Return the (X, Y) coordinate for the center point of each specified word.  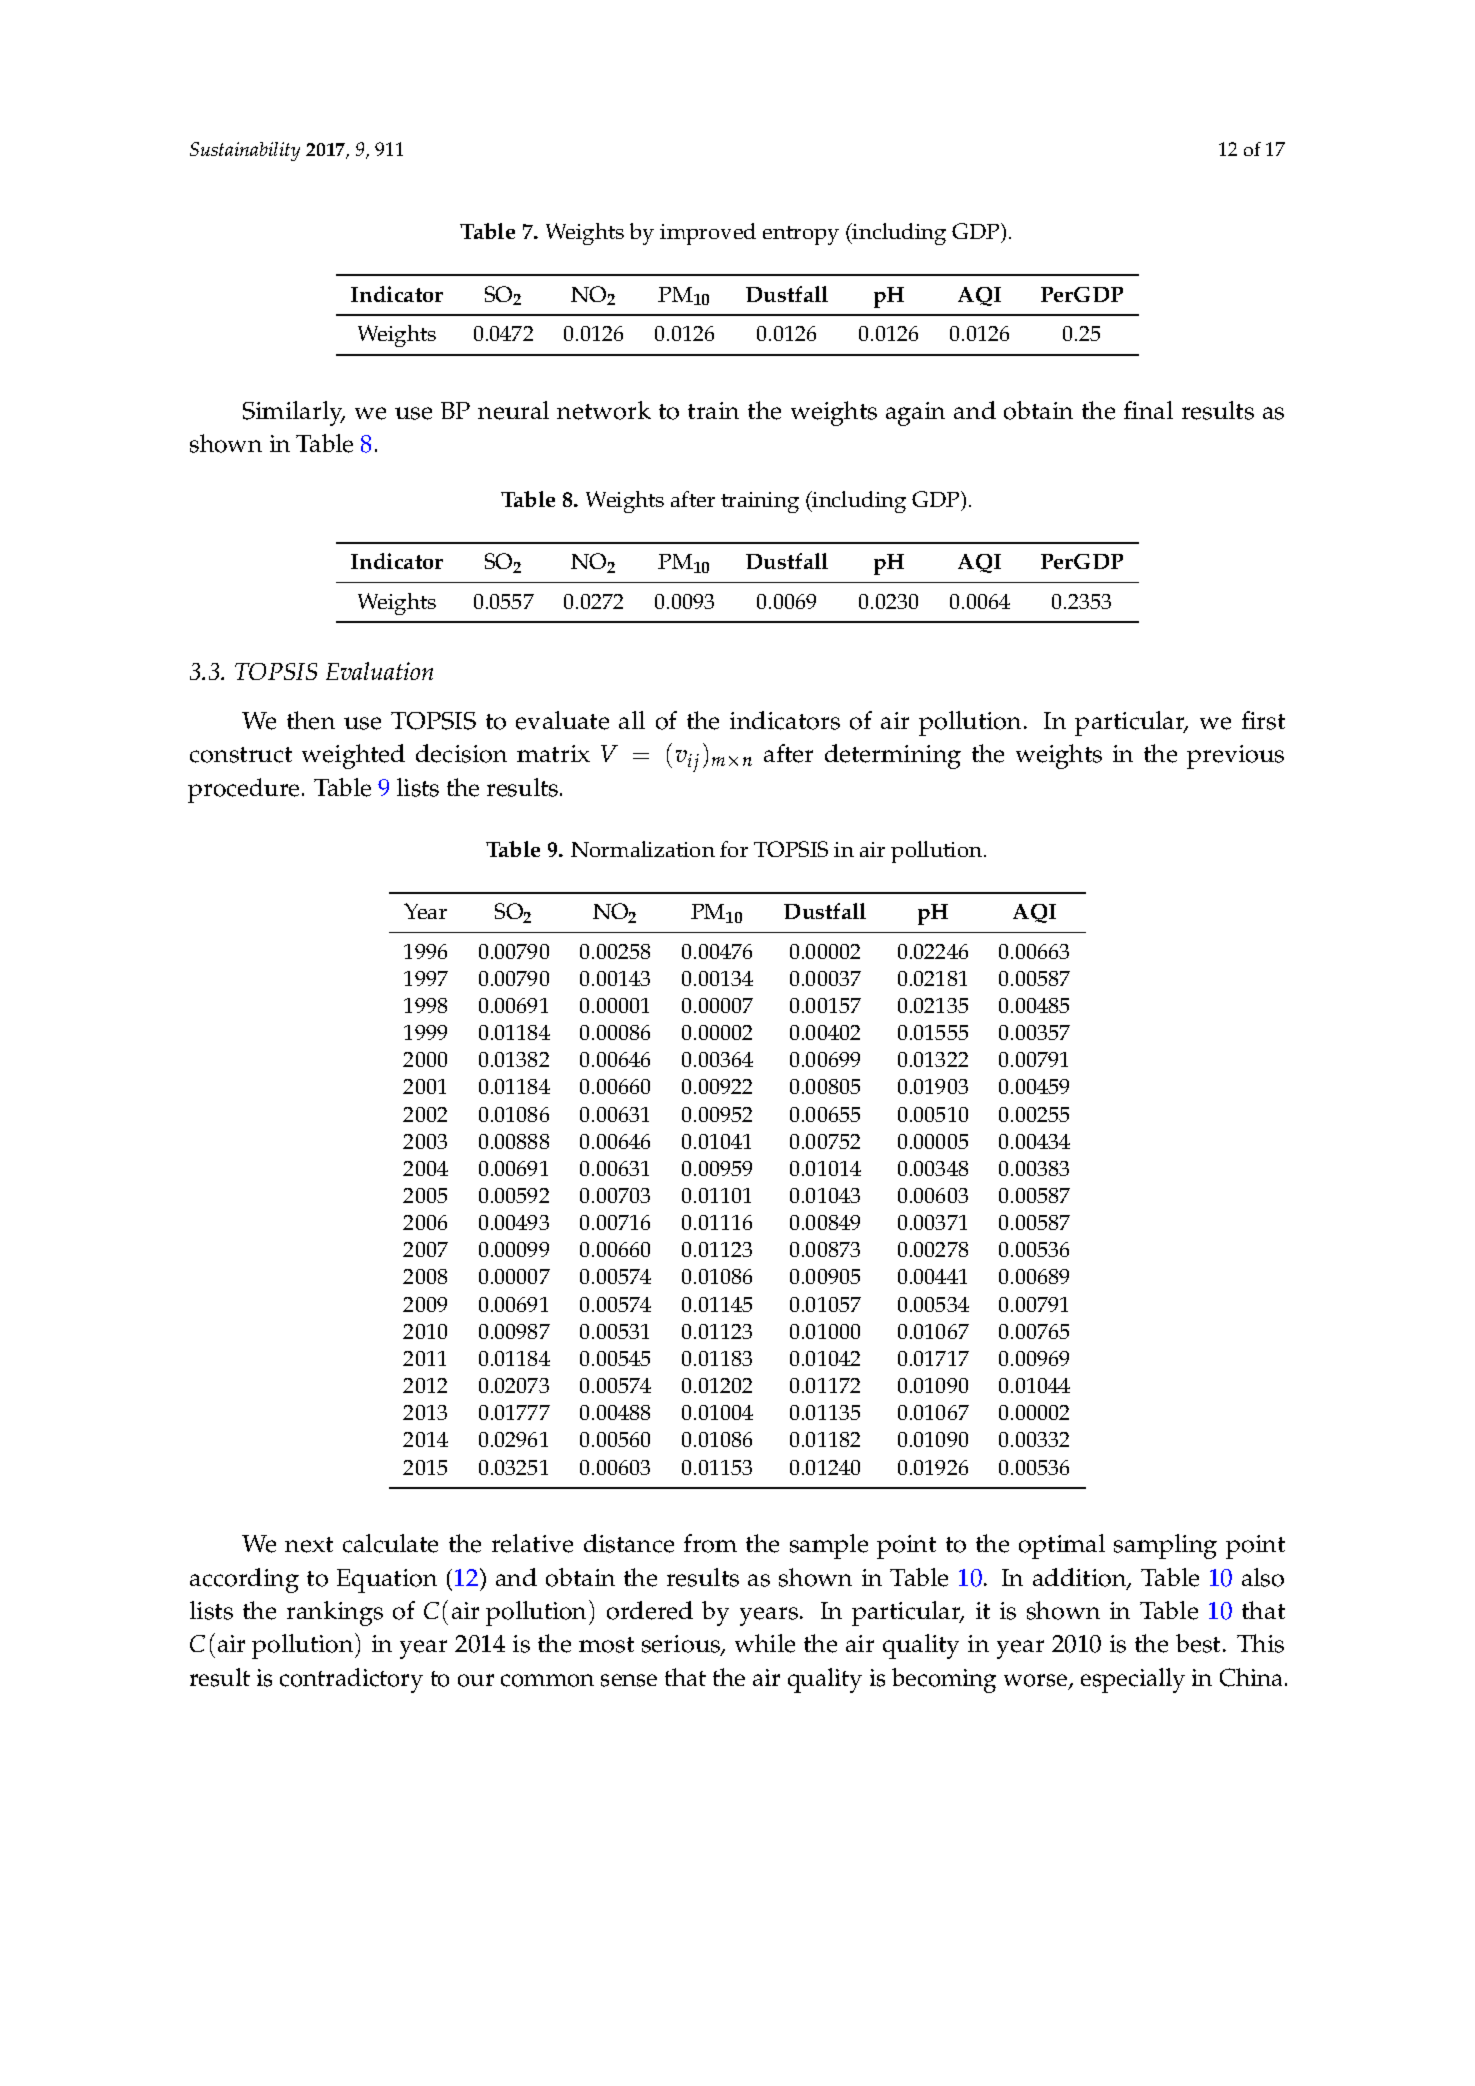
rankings (335, 1613)
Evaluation (379, 671)
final (1148, 410)
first (1263, 720)
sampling (1165, 1546)
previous (1235, 757)
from (710, 1543)
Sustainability (245, 151)
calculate (390, 1543)
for (734, 849)
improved (708, 234)
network (604, 410)
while (765, 1643)
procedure (243, 790)
